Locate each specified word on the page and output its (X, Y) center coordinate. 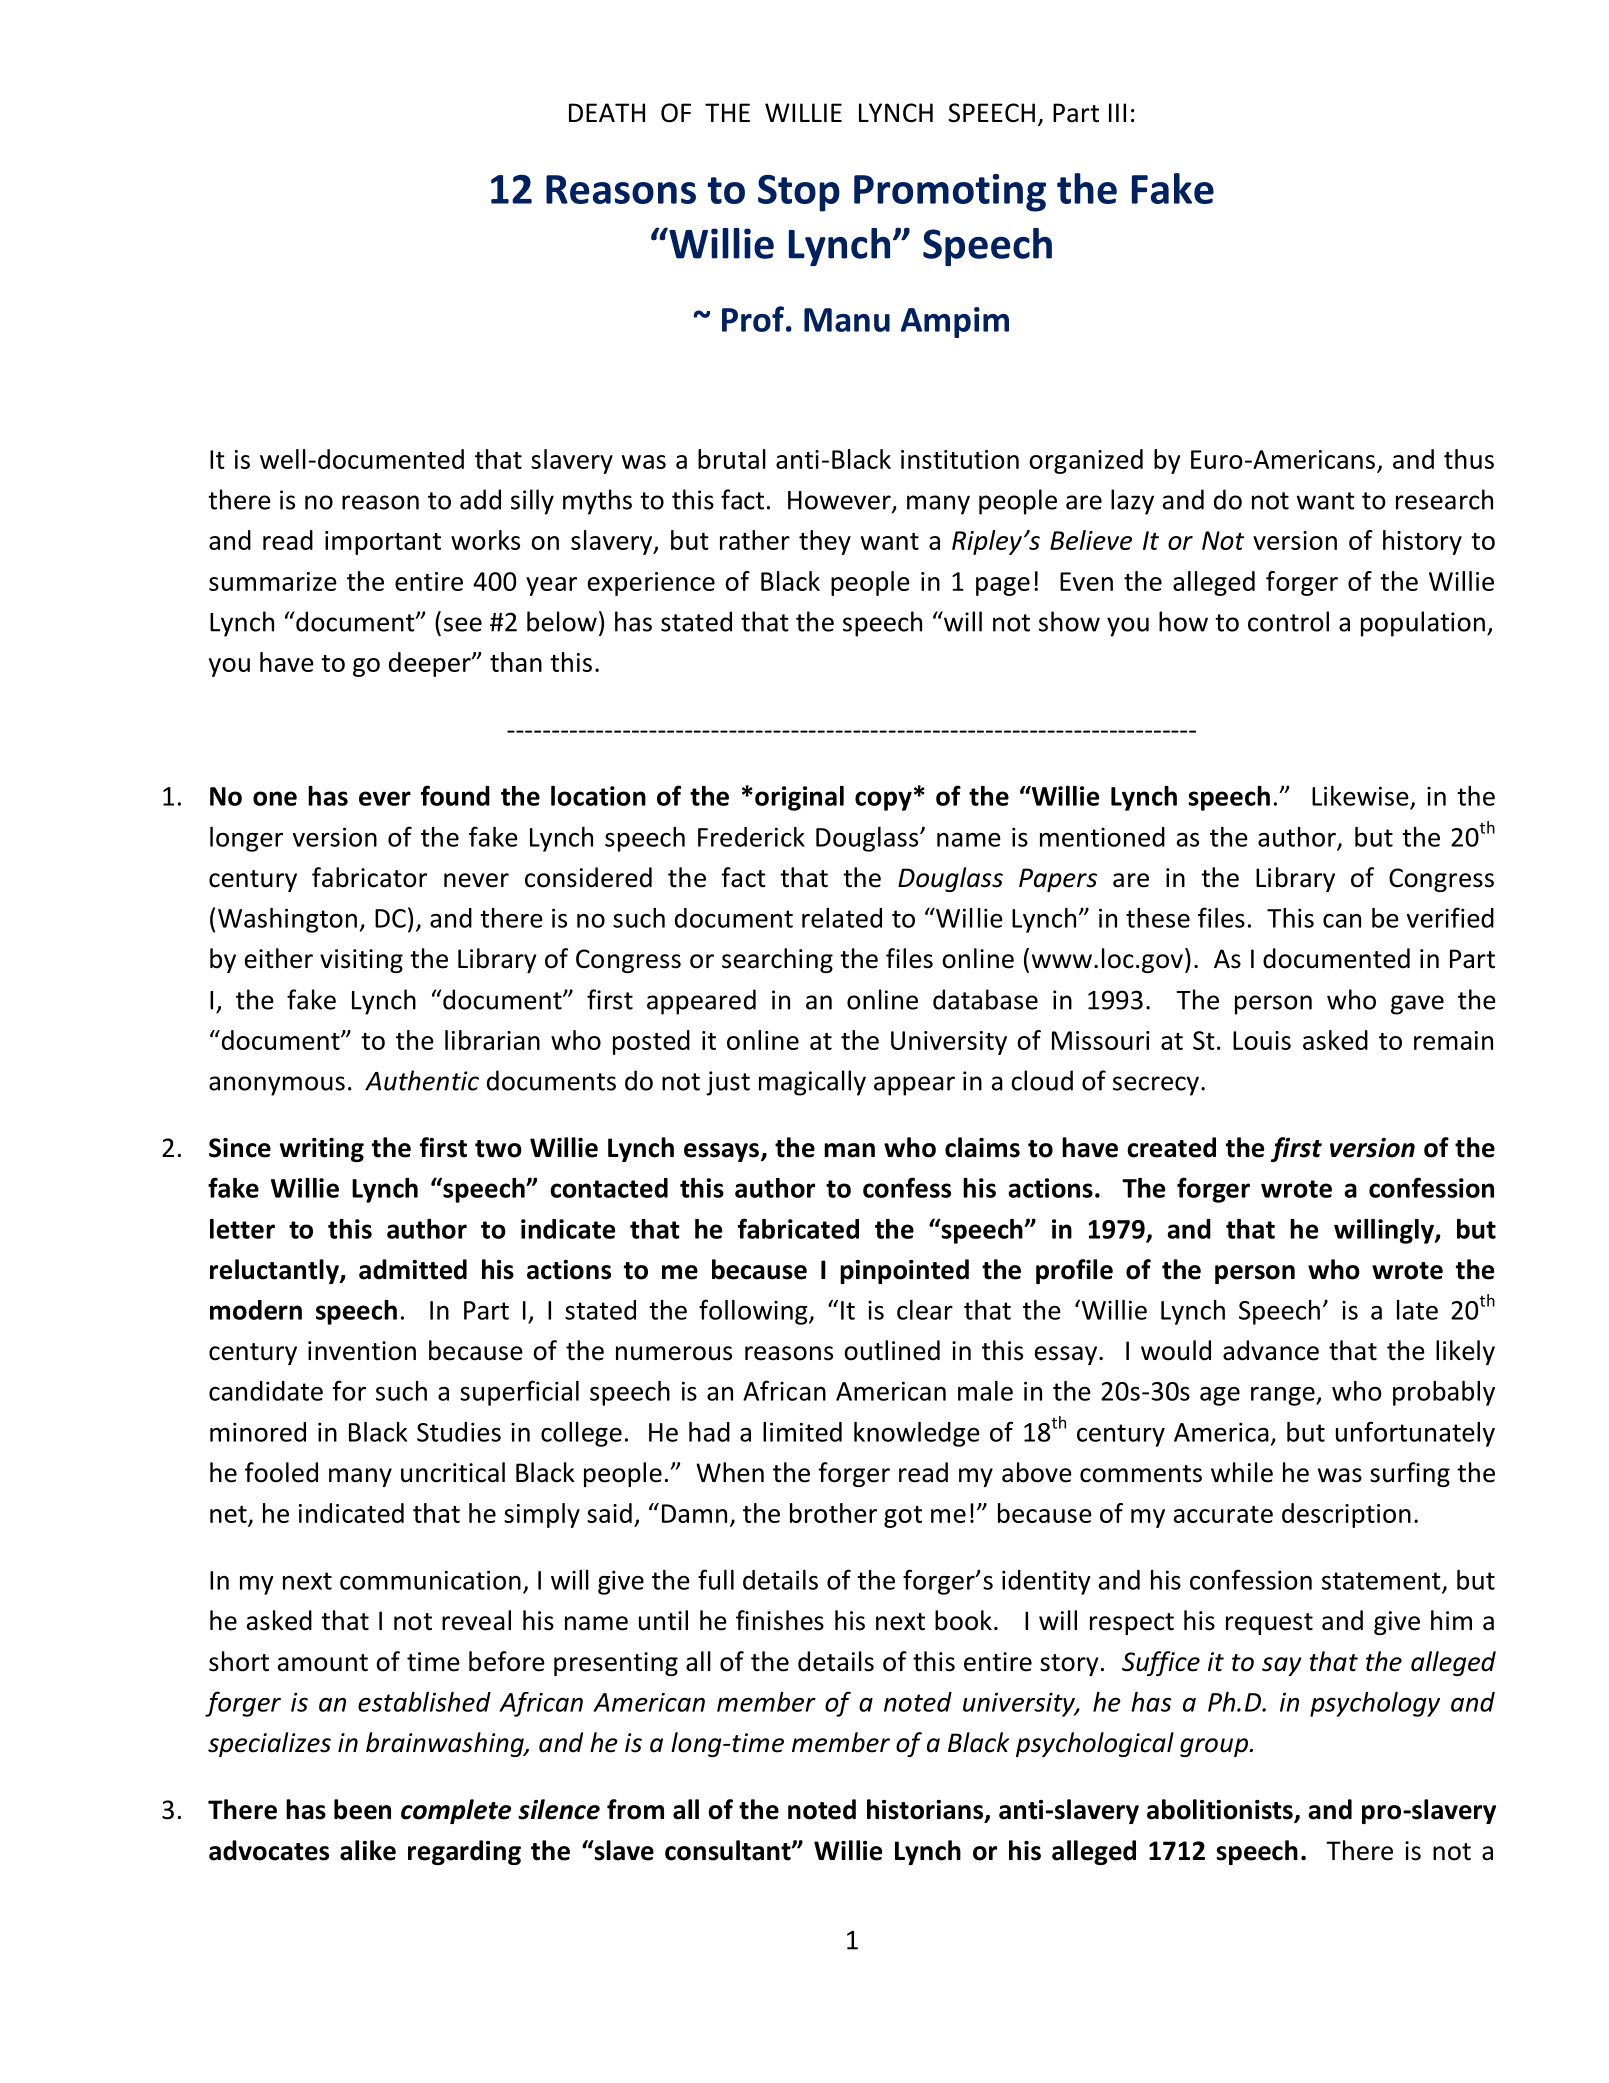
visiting (361, 961)
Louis (1262, 1040)
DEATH (607, 112)
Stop (799, 193)
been (362, 1809)
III (1117, 112)
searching (777, 960)
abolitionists (1221, 1810)
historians (926, 1810)
